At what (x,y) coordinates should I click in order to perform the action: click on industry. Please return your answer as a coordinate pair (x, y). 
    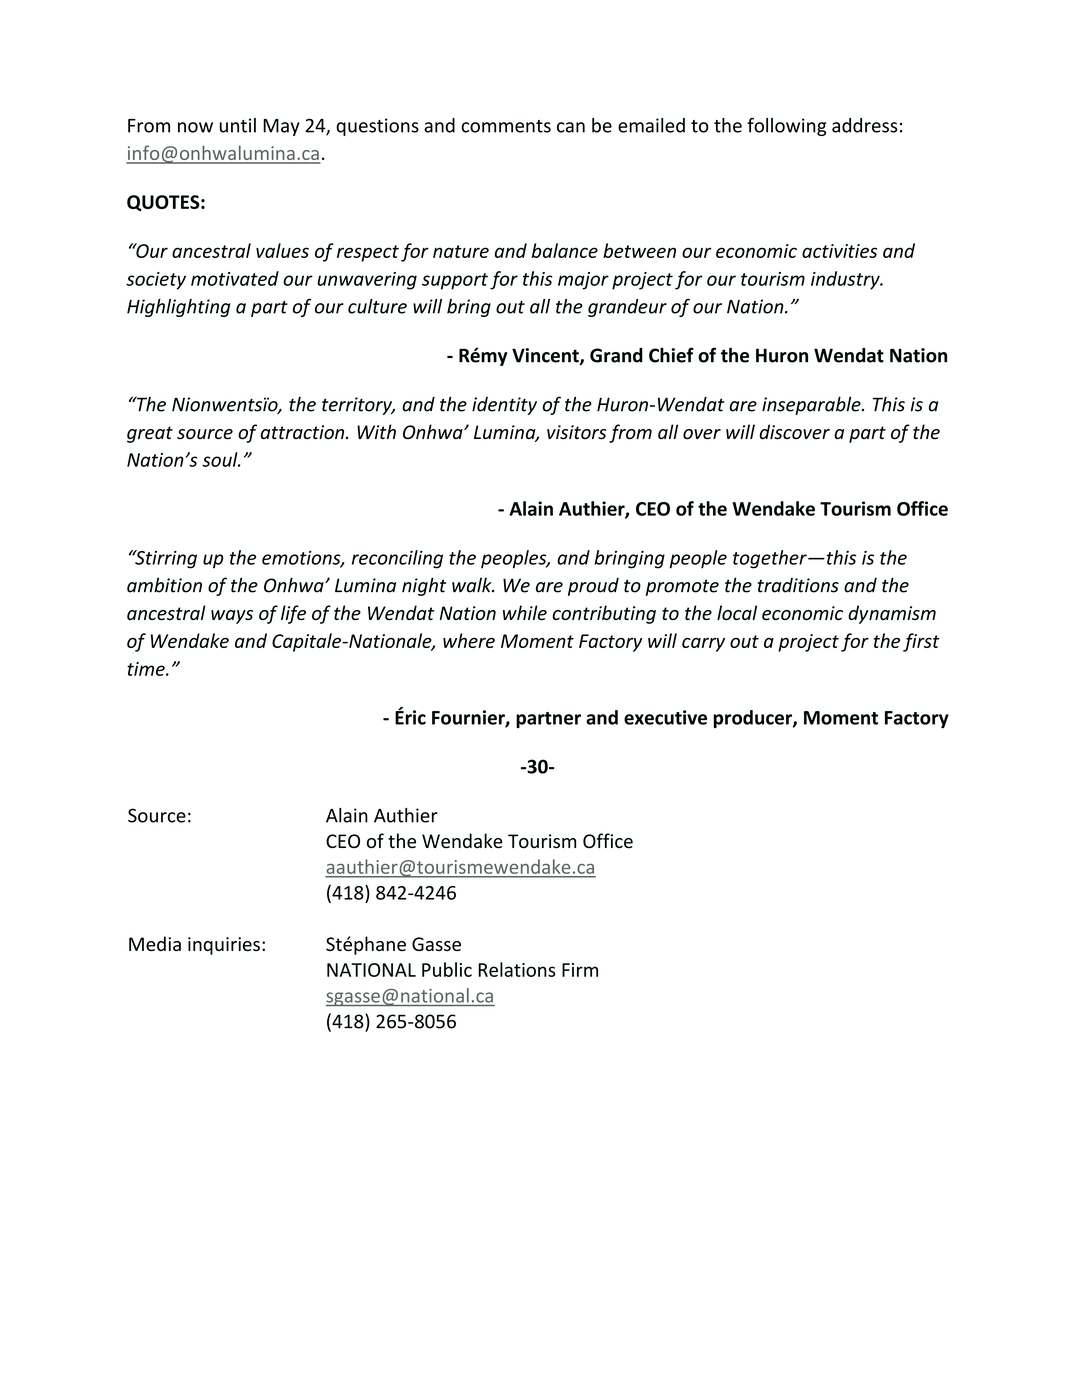
    Looking at the image, I should click on (846, 280).
